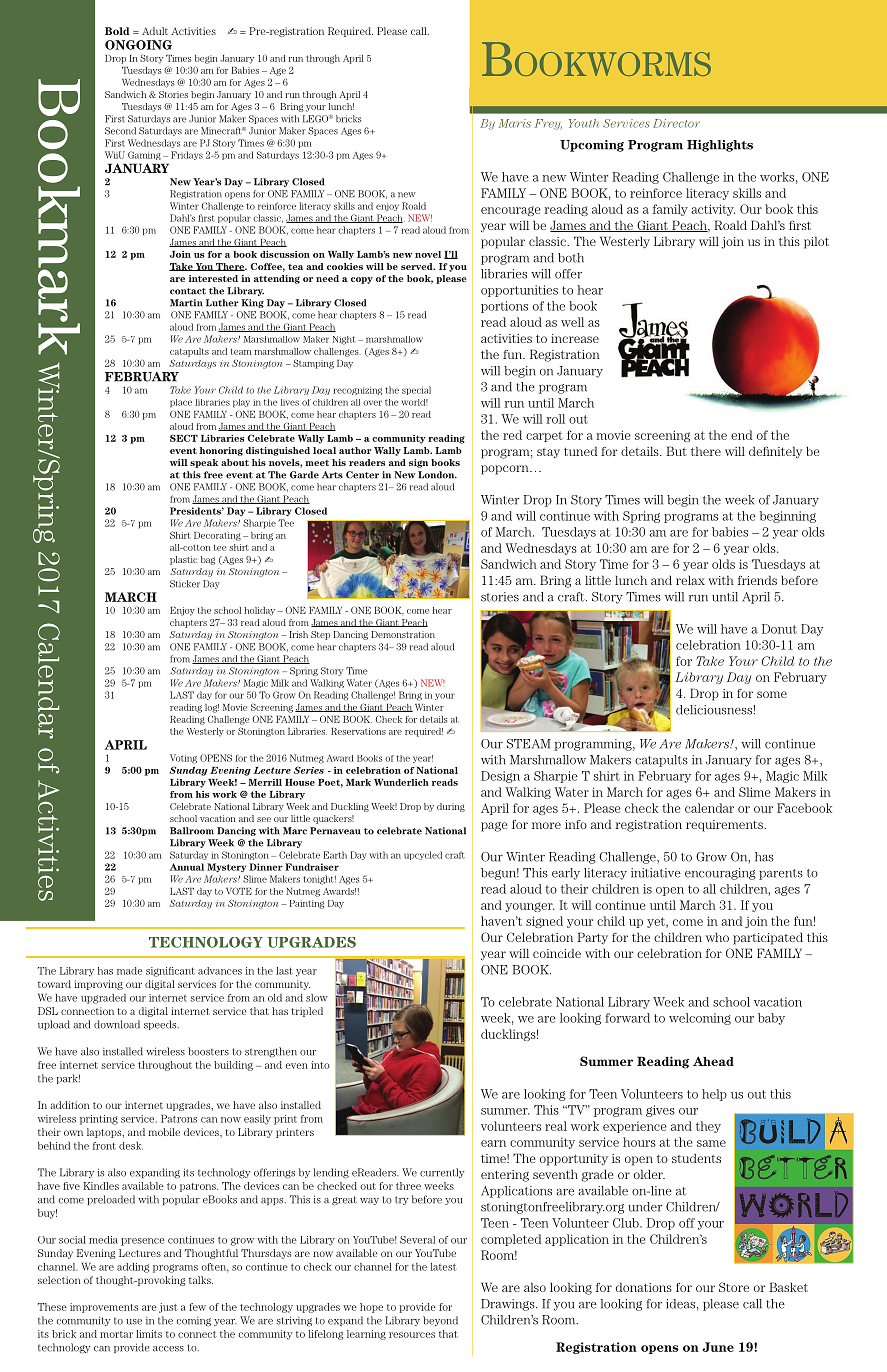 This document has height=1372, width=887. I want to click on Voting, so click(183, 759).
